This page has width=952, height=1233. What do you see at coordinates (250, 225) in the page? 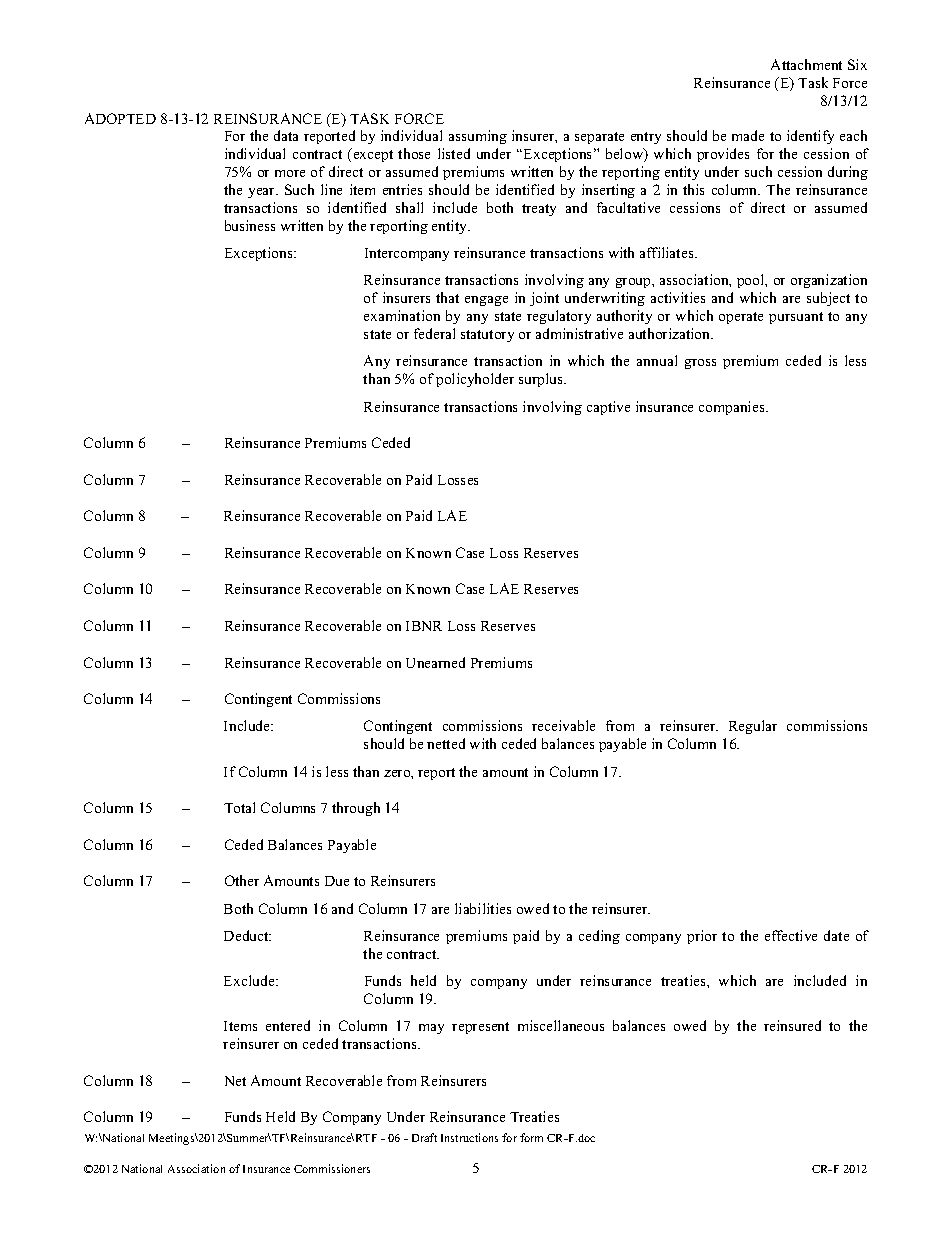
I see `business` at bounding box center [250, 225].
